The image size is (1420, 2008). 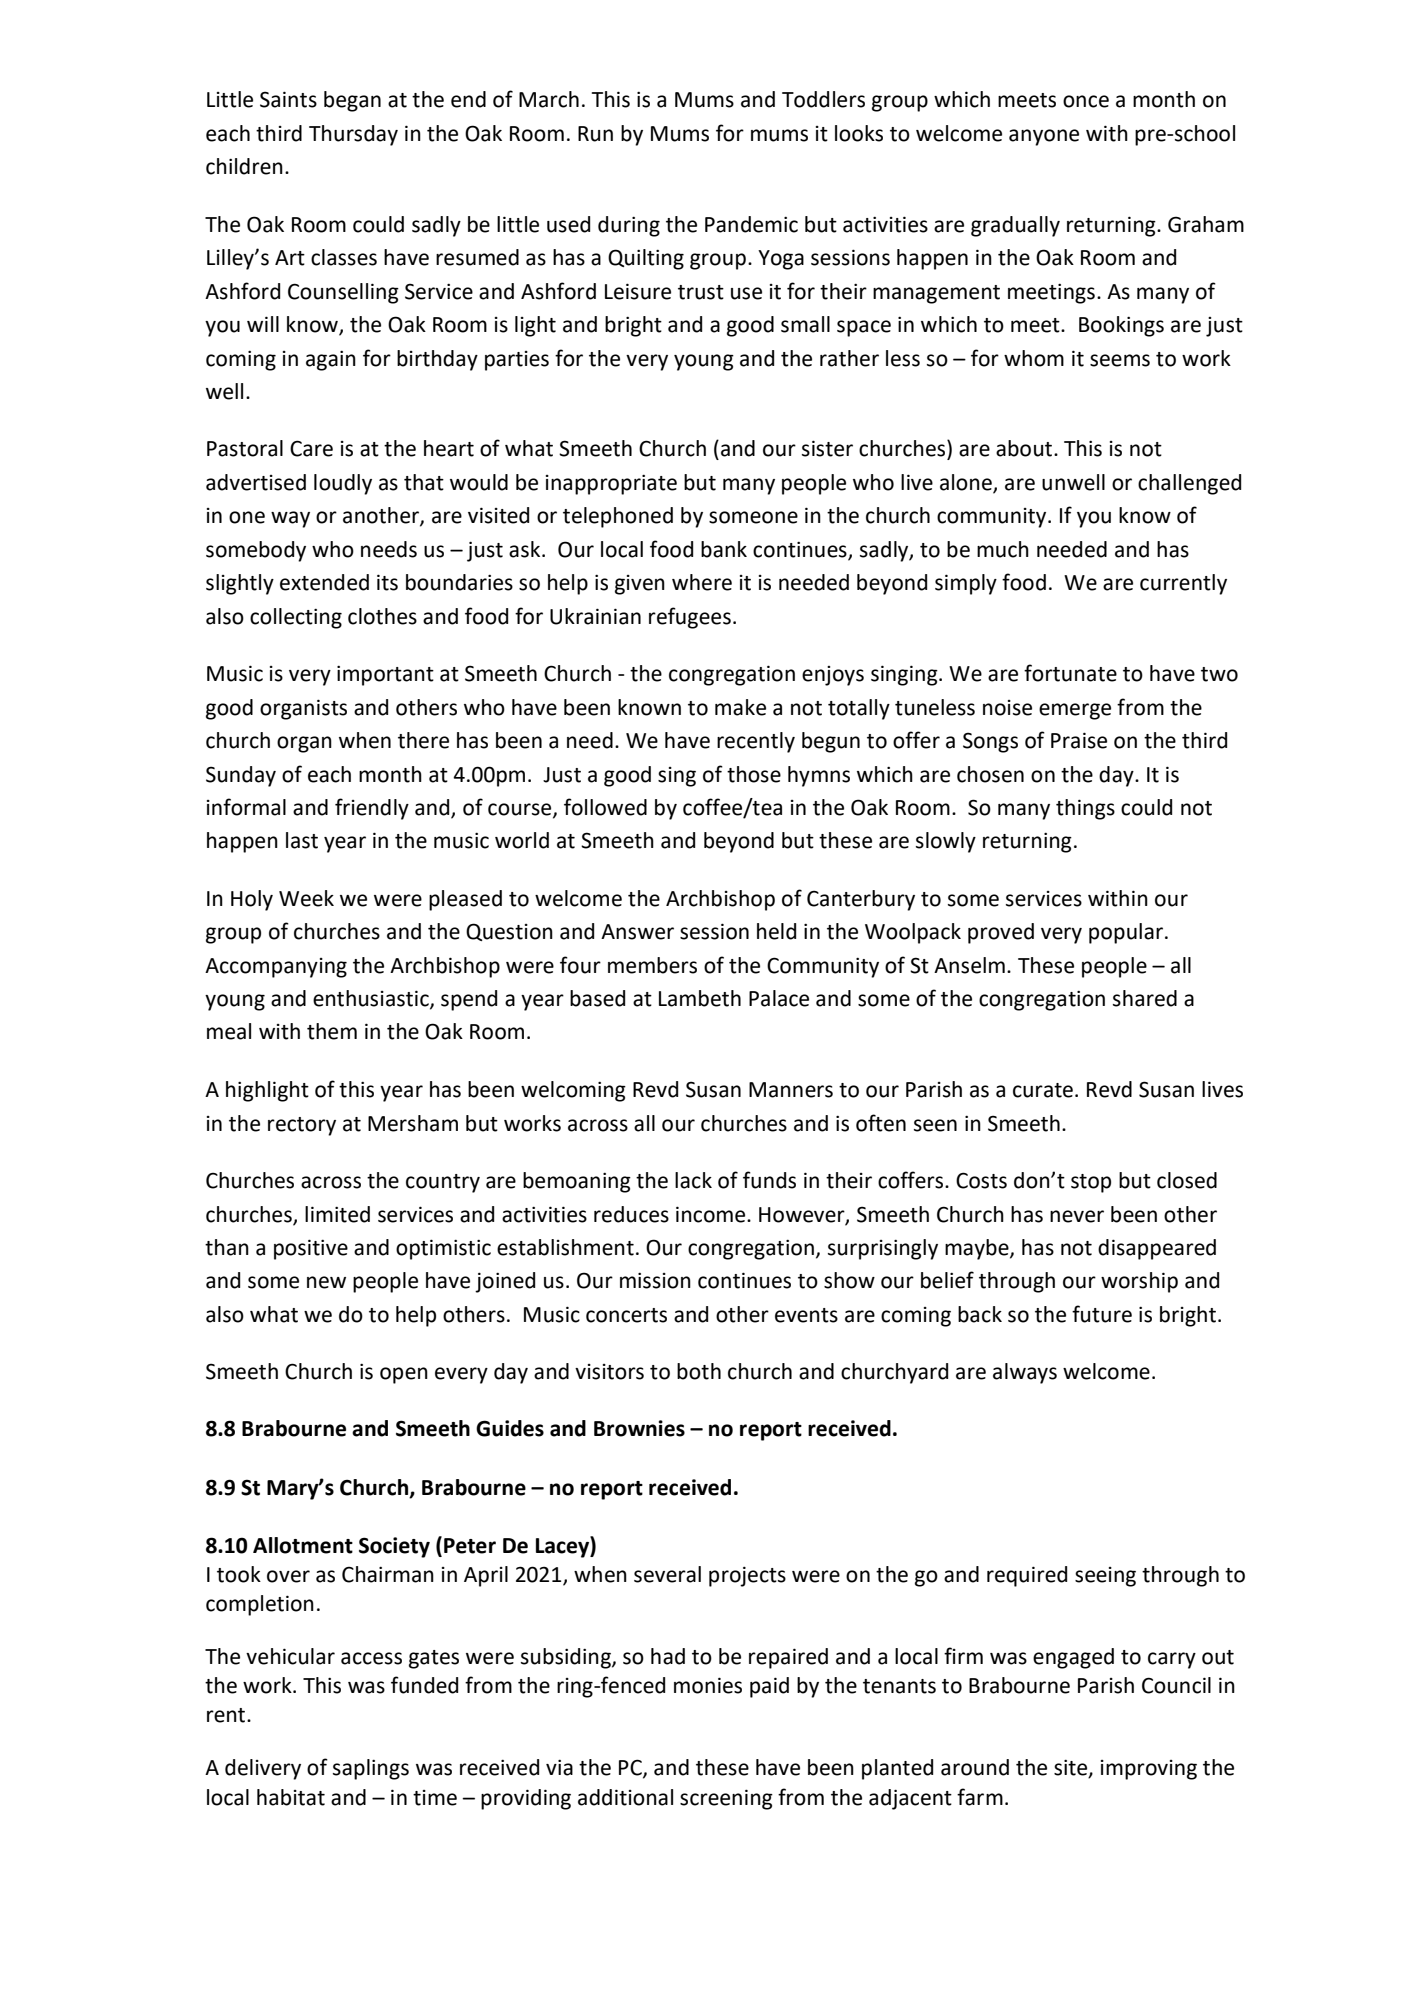 What do you see at coordinates (712, 1214) in the screenshot?
I see `income` at bounding box center [712, 1214].
